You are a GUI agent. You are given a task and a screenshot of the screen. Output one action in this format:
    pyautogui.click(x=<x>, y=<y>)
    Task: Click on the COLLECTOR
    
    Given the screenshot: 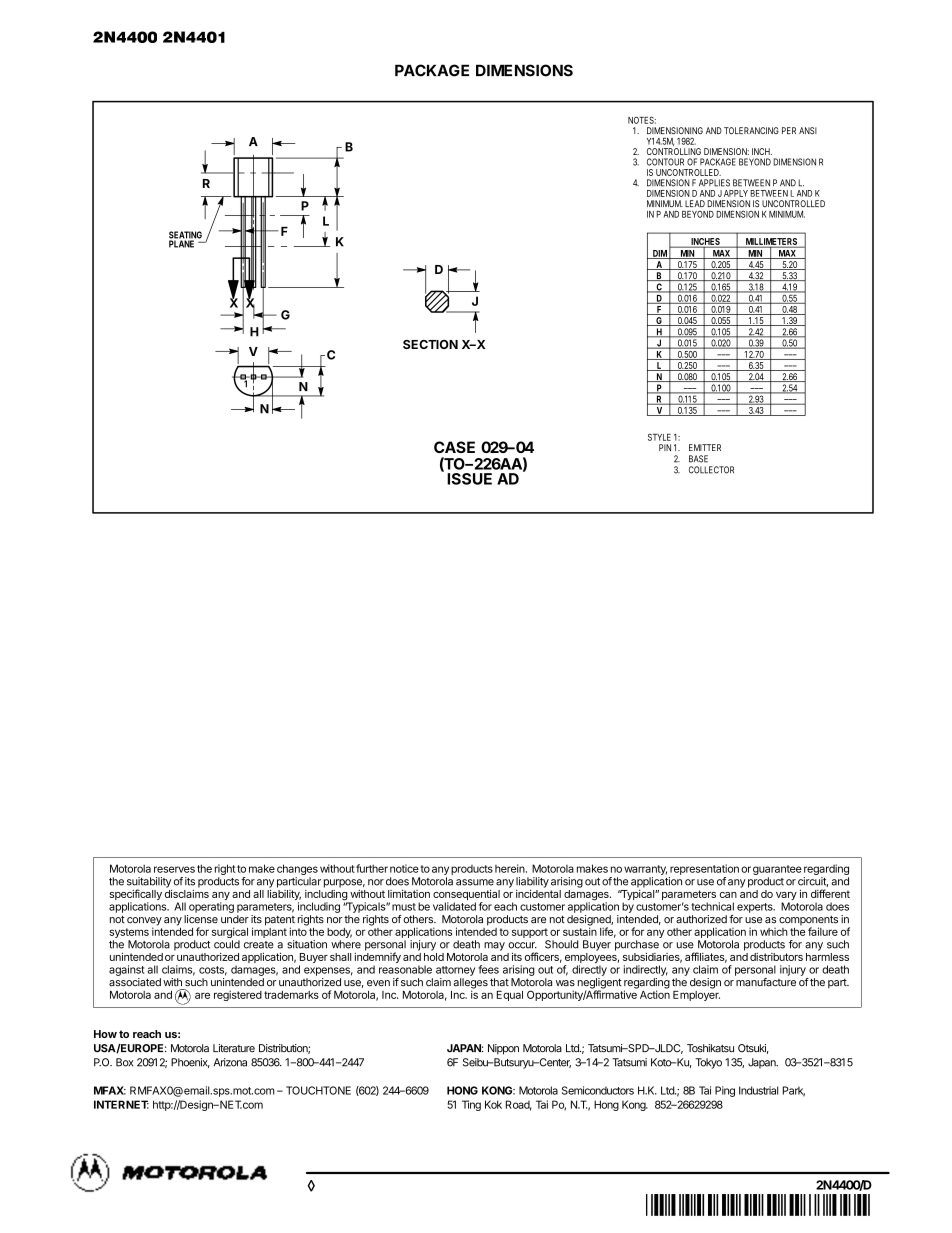 What is the action you would take?
    pyautogui.click(x=711, y=470)
